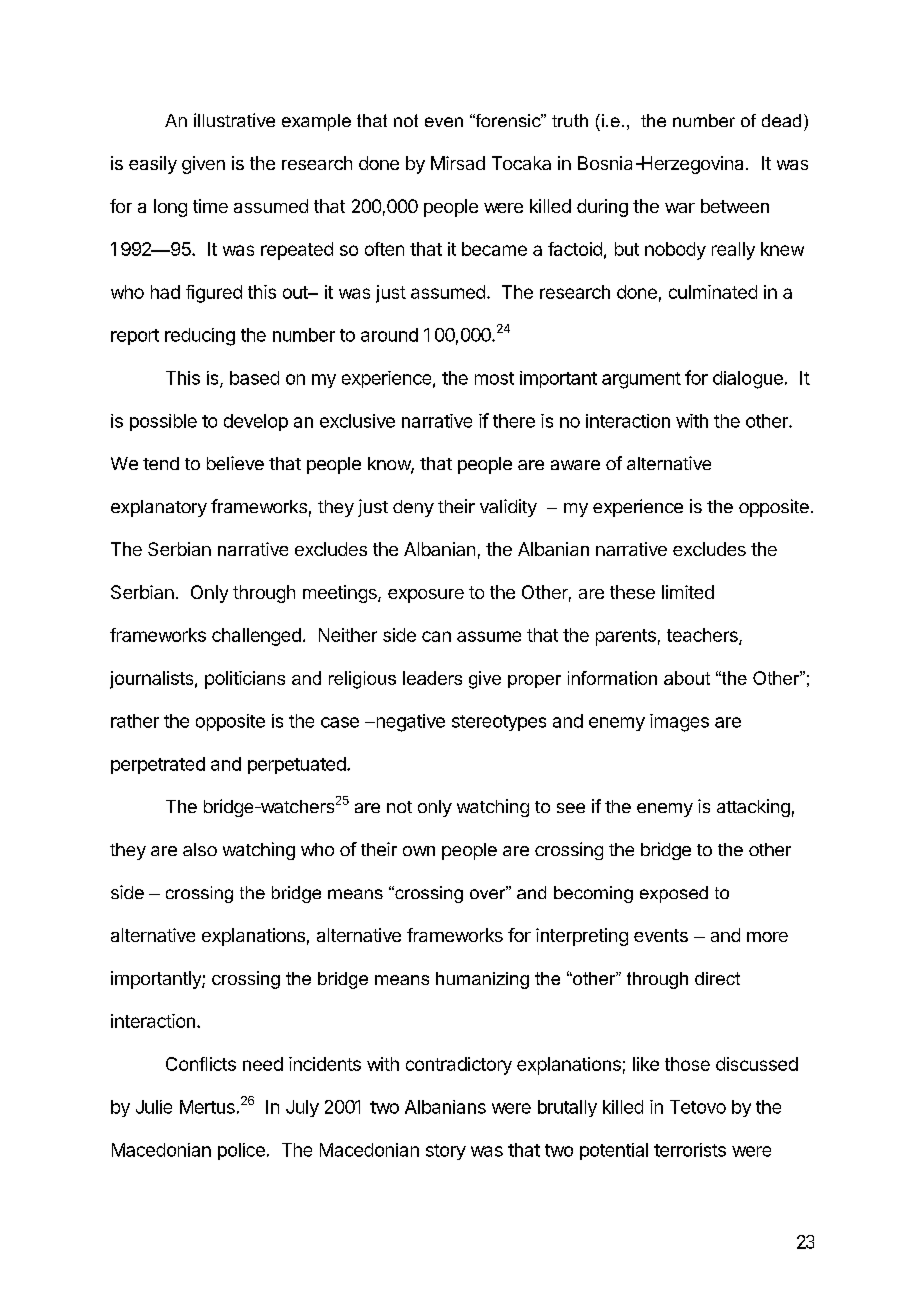  I want to click on between, so click(735, 206).
